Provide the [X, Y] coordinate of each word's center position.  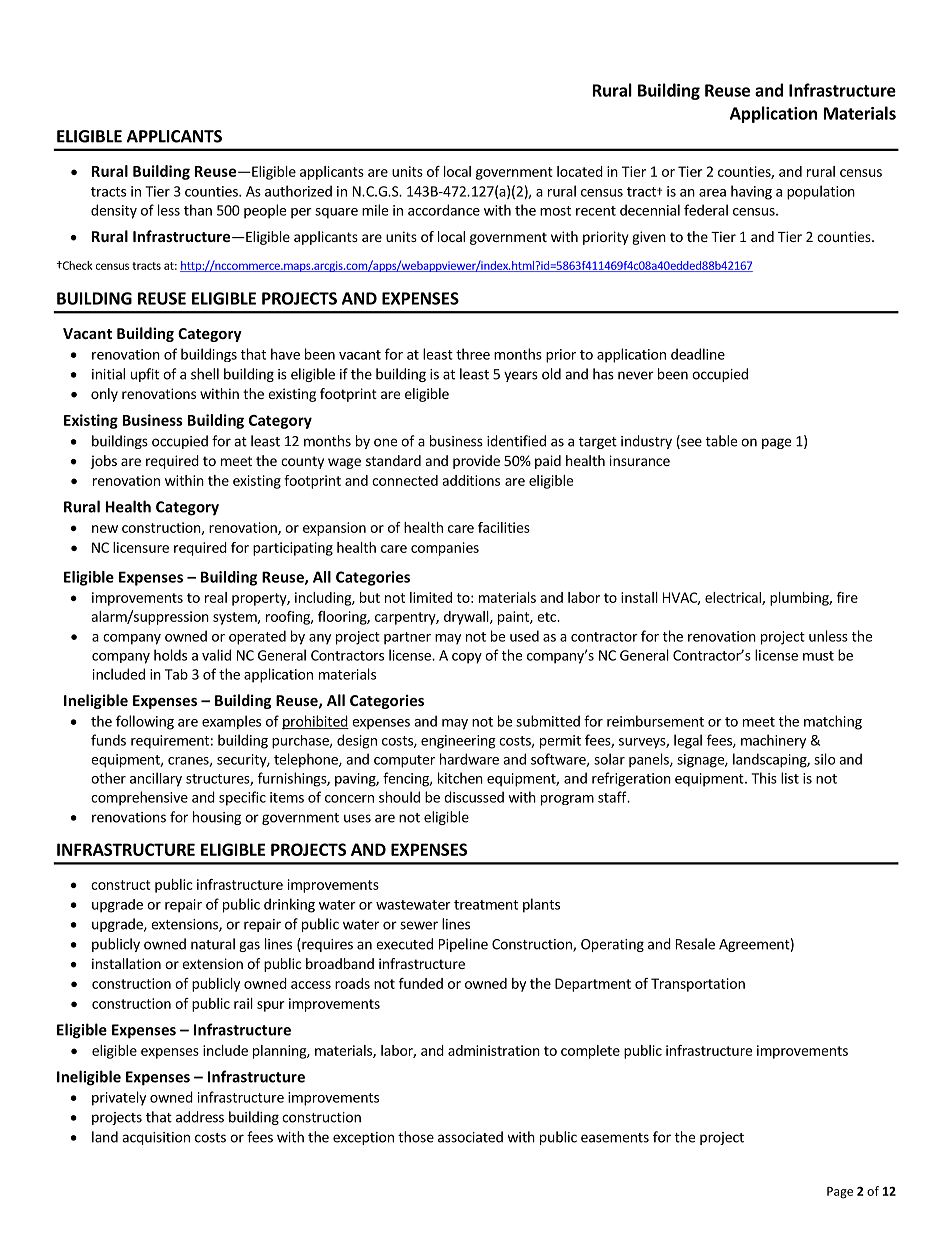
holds [170, 655]
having [751, 192]
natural [213, 944]
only [104, 395]
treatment [486, 905]
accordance [444, 210]
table [721, 441]
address [200, 1117]
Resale [695, 944]
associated [470, 1137]
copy [467, 658]
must [818, 656]
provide [476, 462]
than [198, 210]
